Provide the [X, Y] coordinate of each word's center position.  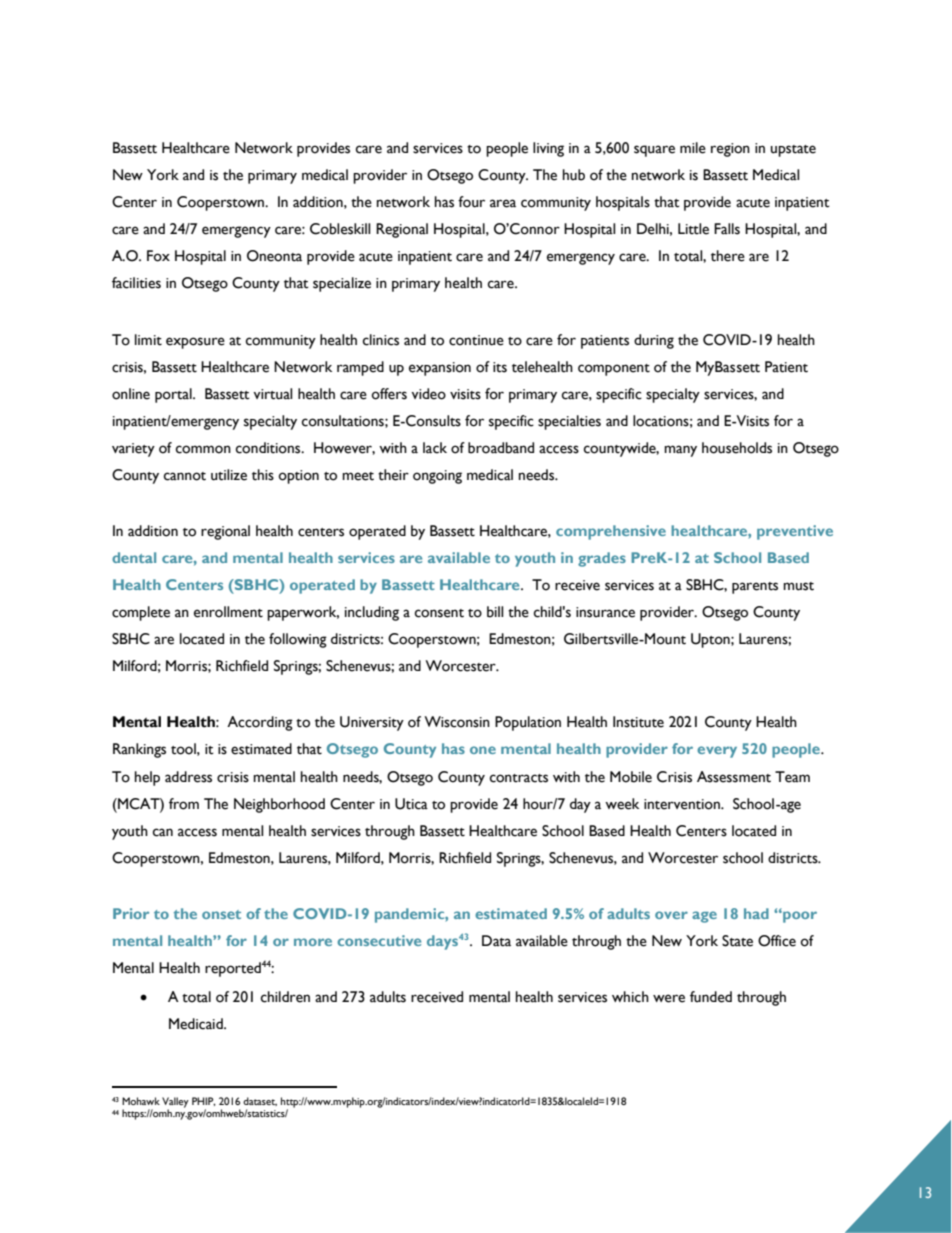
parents [755, 588]
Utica [411, 804]
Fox [158, 256]
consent [439, 613]
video [428, 394]
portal [174, 395]
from [184, 804]
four [471, 202]
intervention [683, 804]
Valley [175, 1103]
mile [693, 148]
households [737, 448]
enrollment [228, 612]
